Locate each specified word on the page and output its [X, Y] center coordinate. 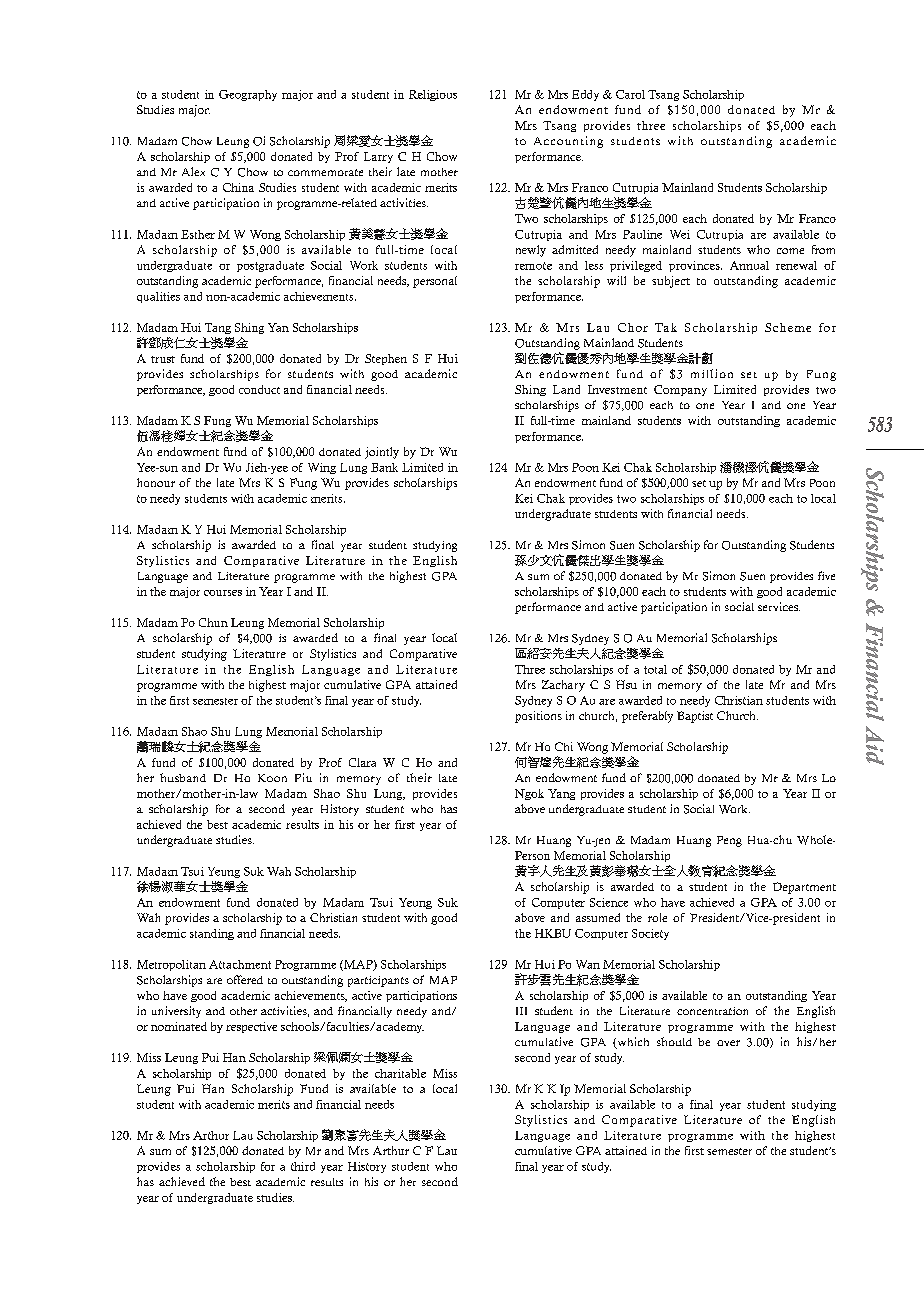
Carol [630, 94]
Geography [248, 95]
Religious [433, 95]
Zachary [563, 686]
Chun [213, 622]
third [303, 1166]
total [655, 669]
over [728, 1043]
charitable [400, 1073]
